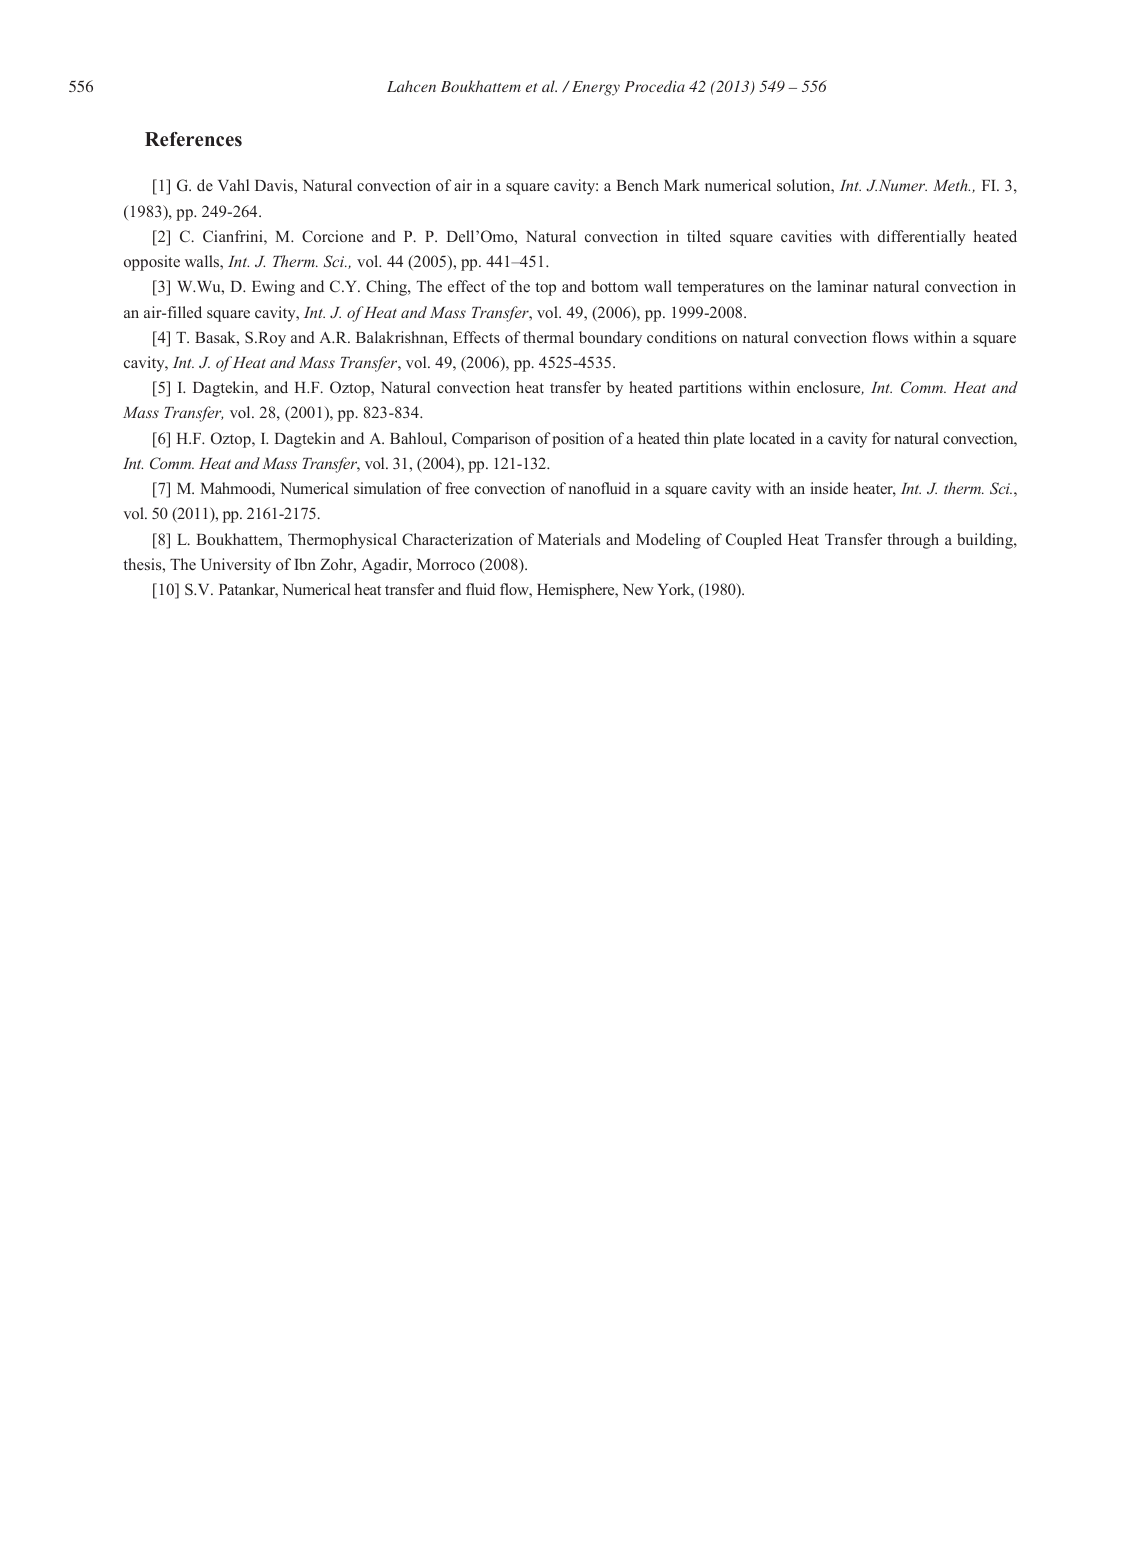 This screenshot has width=1144, height=1562. Describe the element at coordinates (387, 488) in the screenshot. I see `simulation` at that location.
